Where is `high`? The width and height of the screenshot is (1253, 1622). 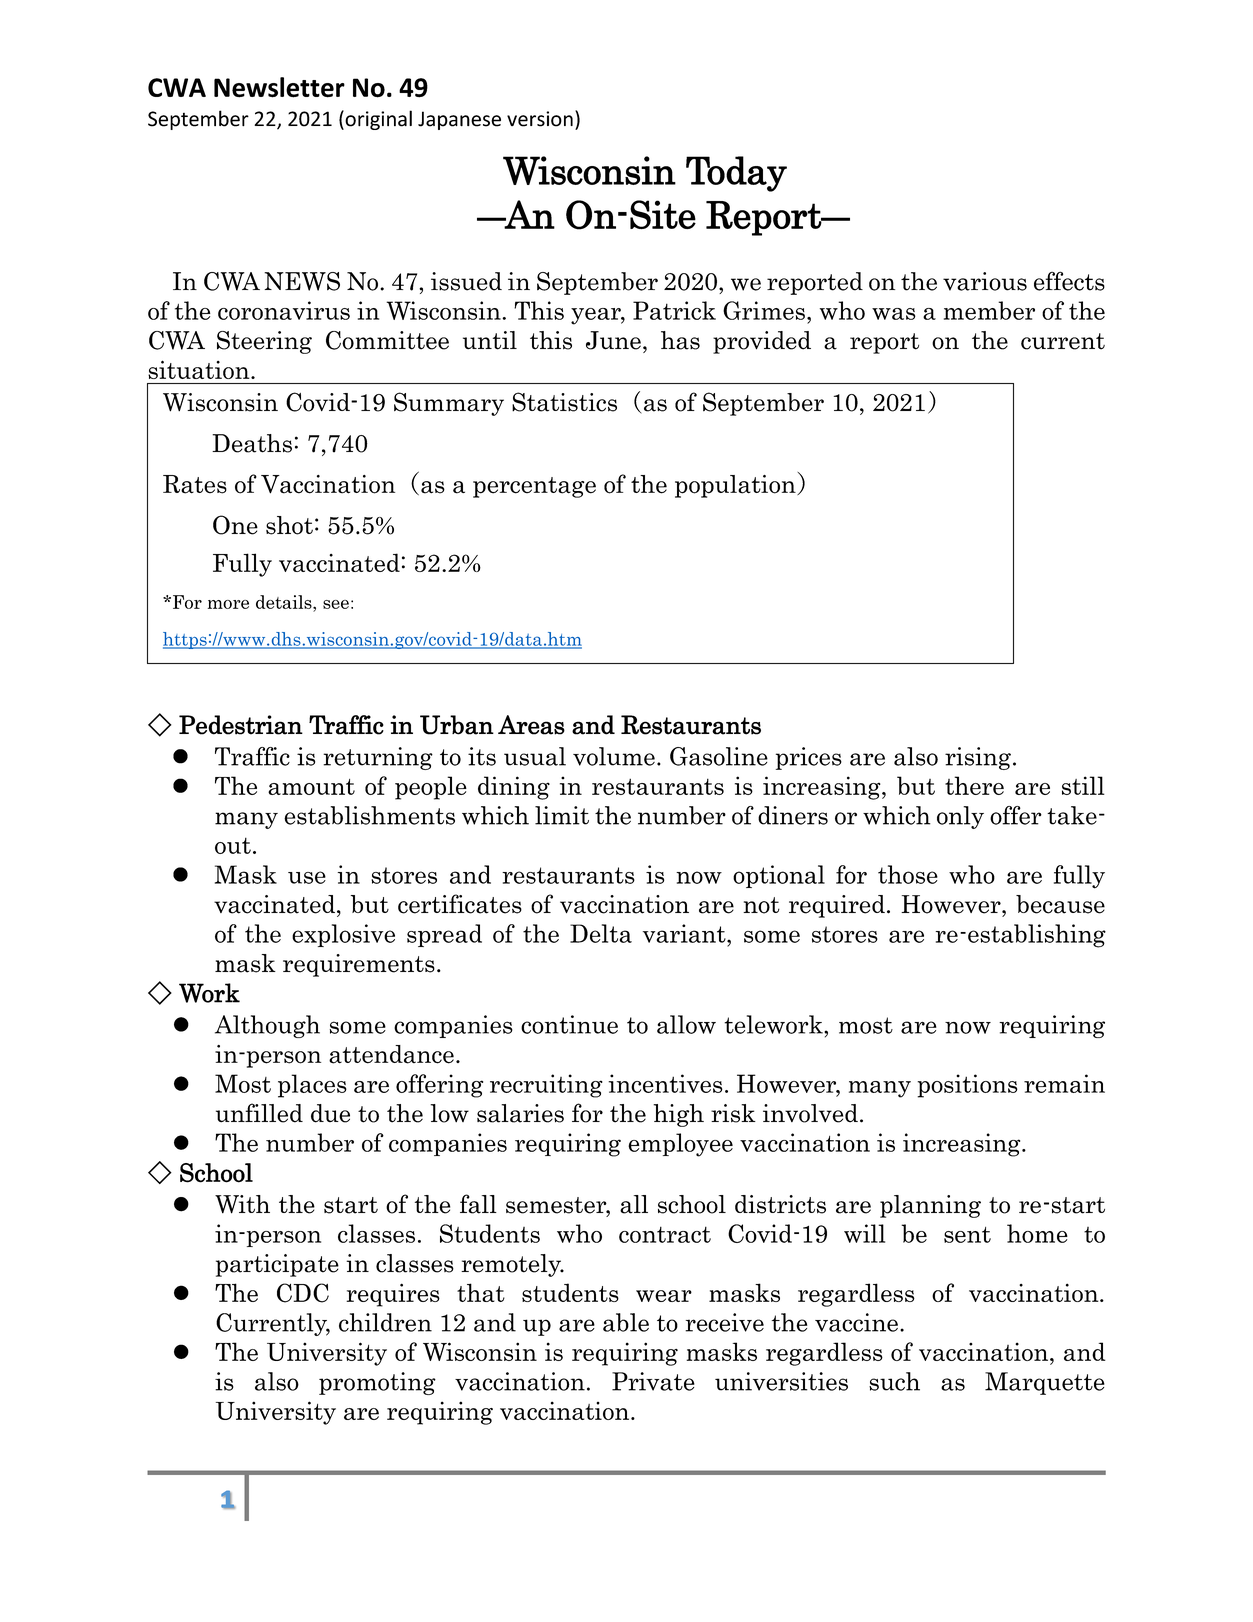 high is located at coordinates (678, 1115).
